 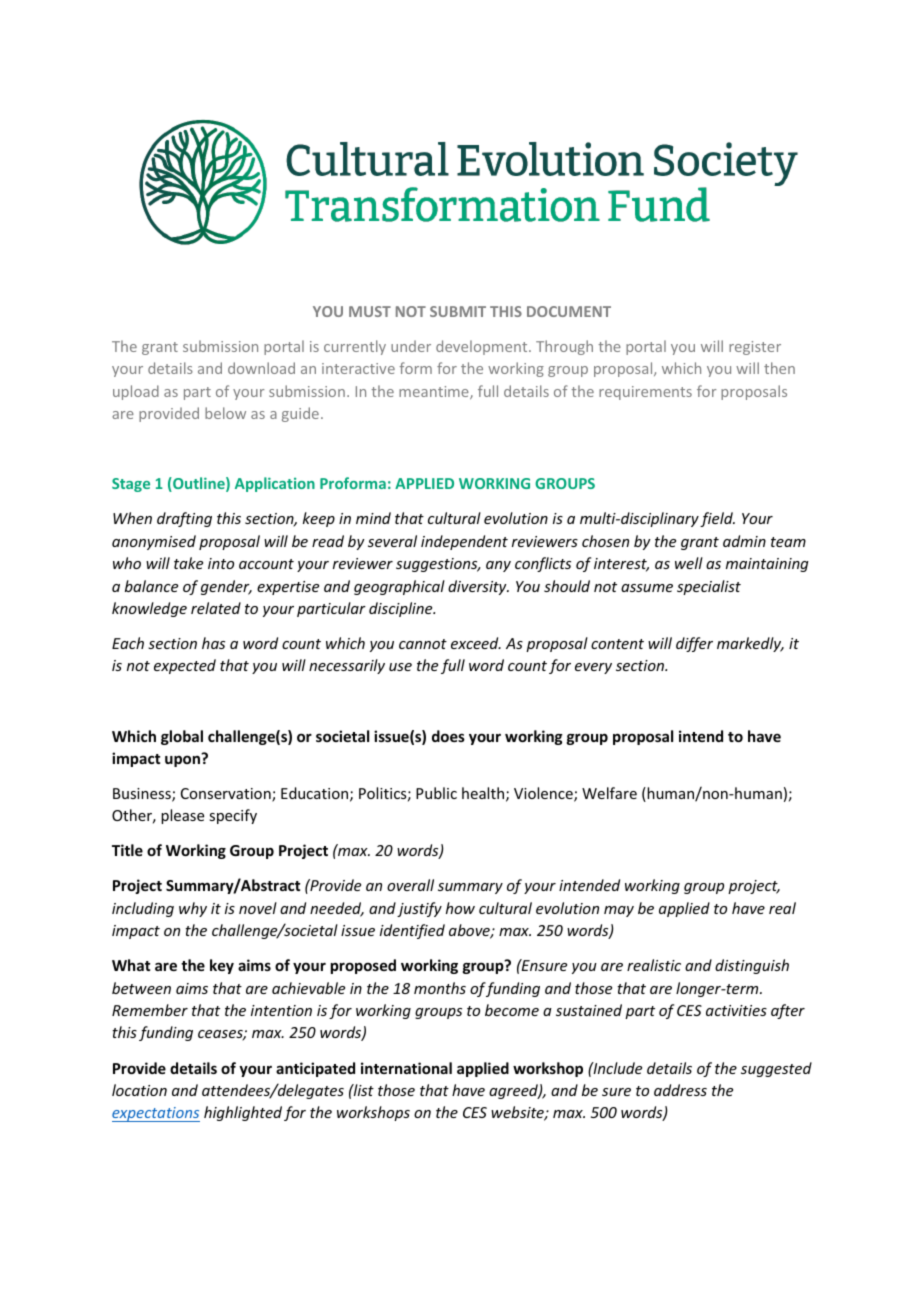 What do you see at coordinates (755, 348) in the screenshot?
I see `register` at bounding box center [755, 348].
